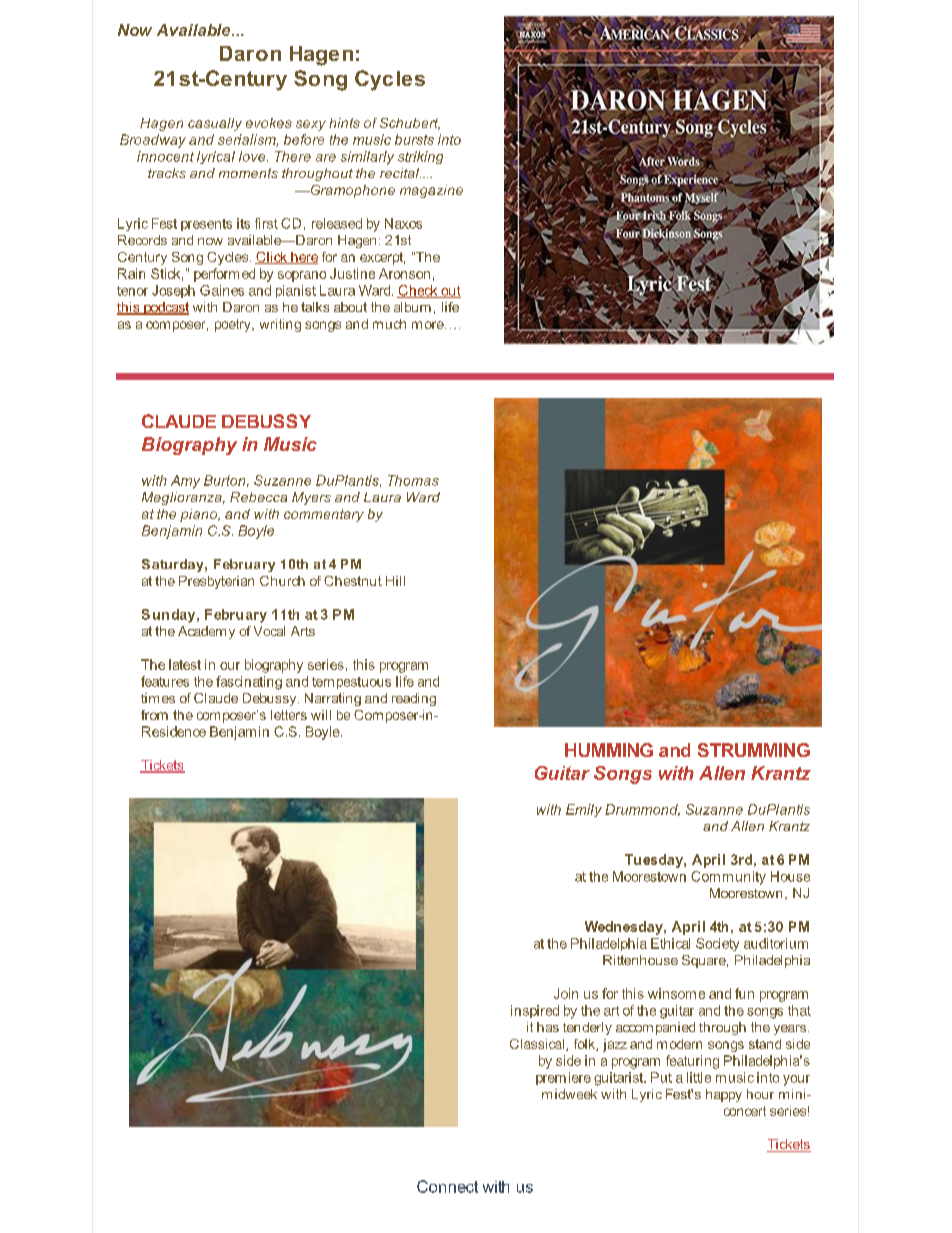  Describe the element at coordinates (754, 750) in the screenshot. I see `STRUMMING` at that location.
